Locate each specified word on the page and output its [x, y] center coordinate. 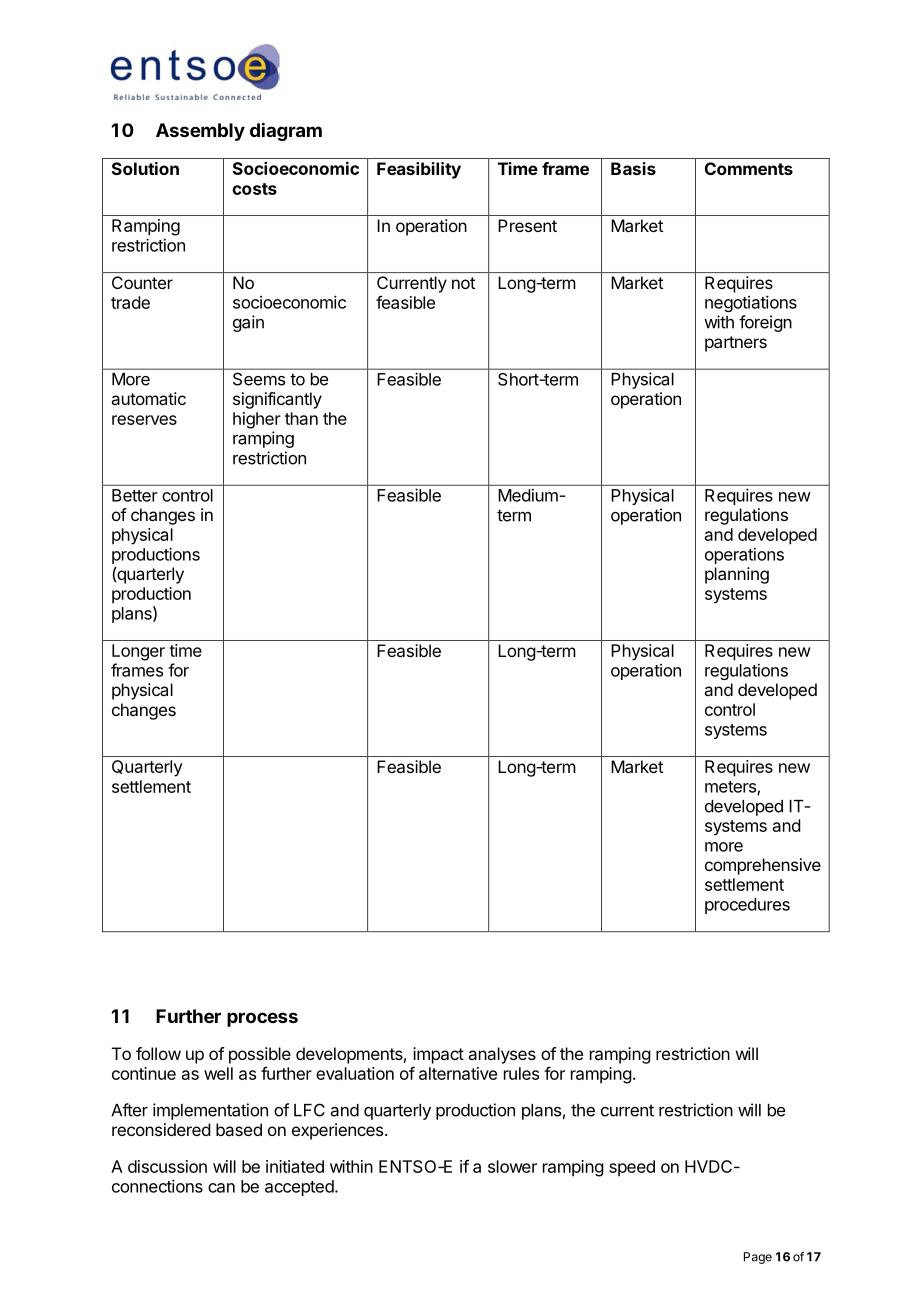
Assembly [200, 132]
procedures [747, 906]
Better [135, 495]
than [301, 418]
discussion [167, 1166]
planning [737, 575]
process [262, 1019]
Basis [633, 168]
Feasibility [419, 170]
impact [438, 1055]
